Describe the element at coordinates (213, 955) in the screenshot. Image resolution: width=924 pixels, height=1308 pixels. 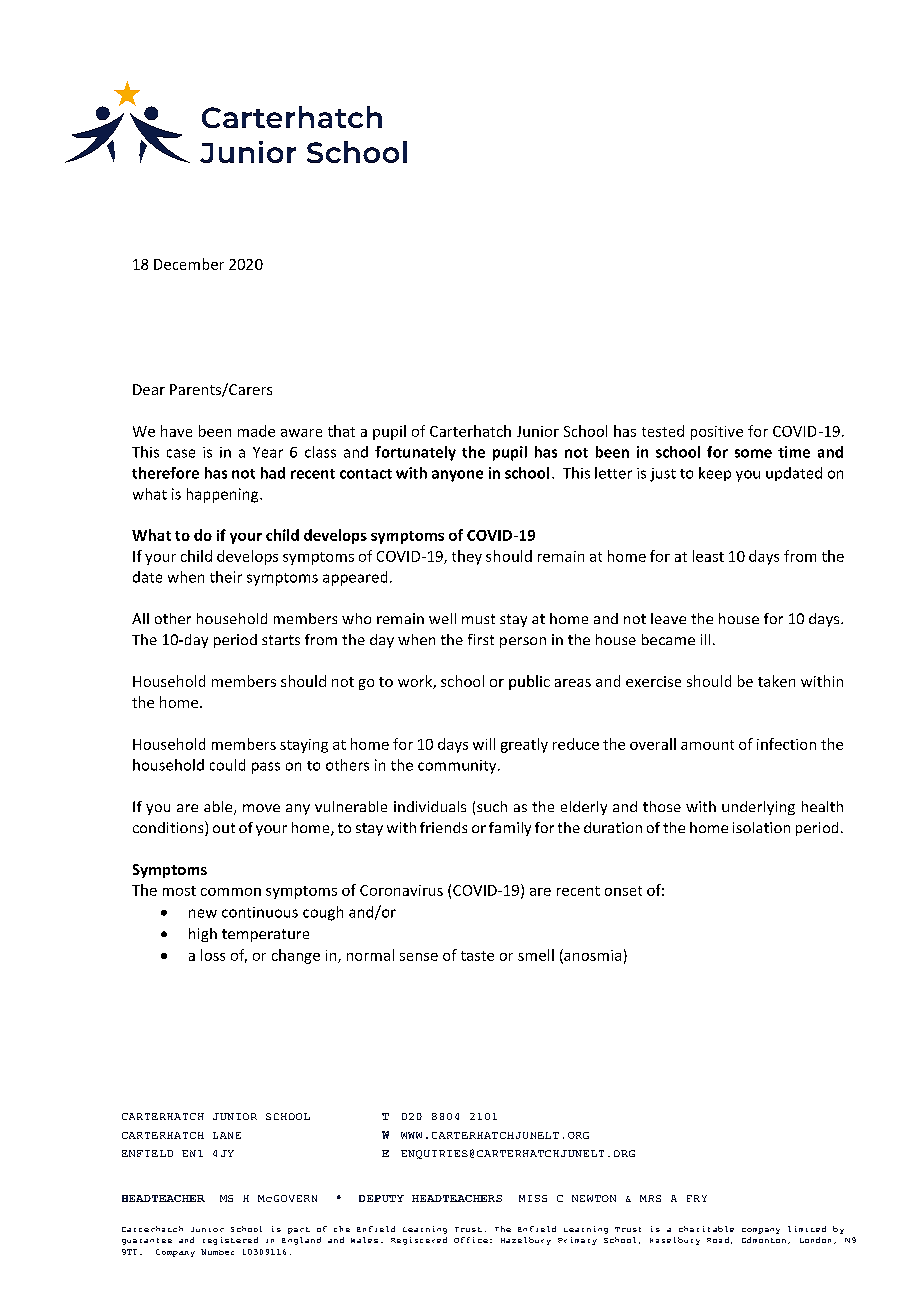
I see `loss` at that location.
